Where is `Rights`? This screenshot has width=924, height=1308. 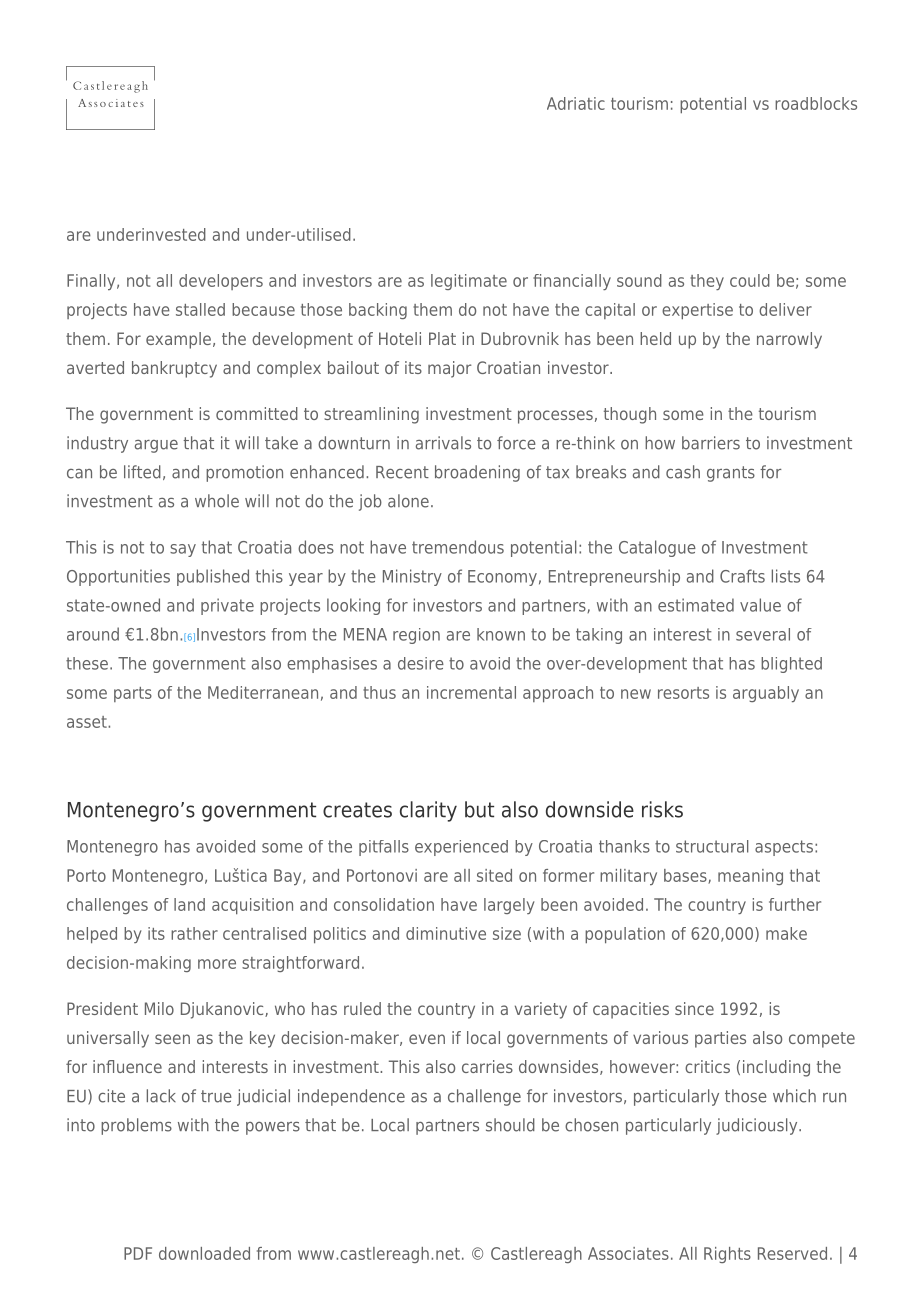 Rights is located at coordinates (727, 1255).
